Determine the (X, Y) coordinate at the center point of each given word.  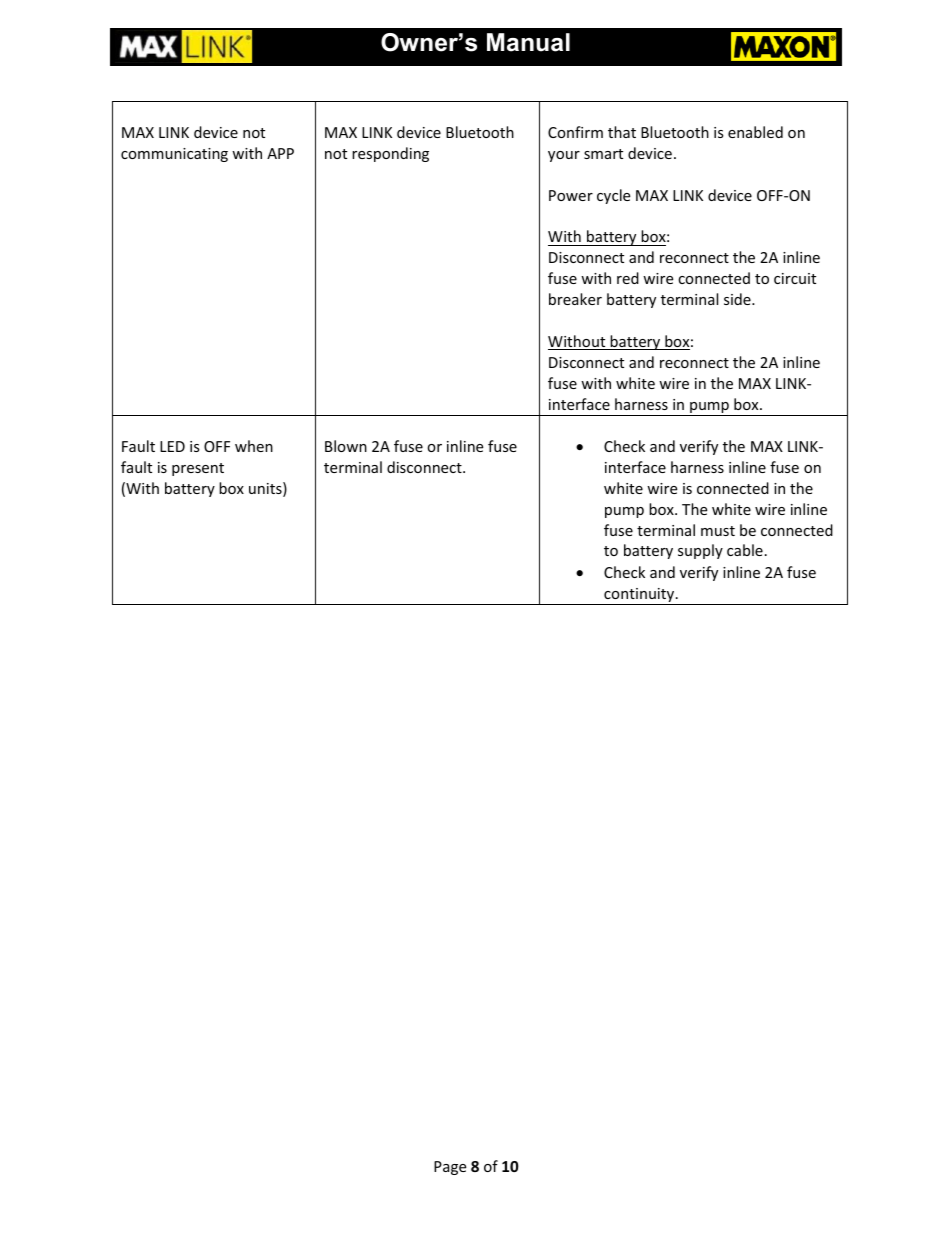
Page (450, 1168)
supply (700, 551)
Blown (346, 446)
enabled (755, 132)
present (198, 469)
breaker (575, 299)
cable (745, 550)
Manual (528, 42)
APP (280, 153)
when (254, 446)
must (718, 531)
